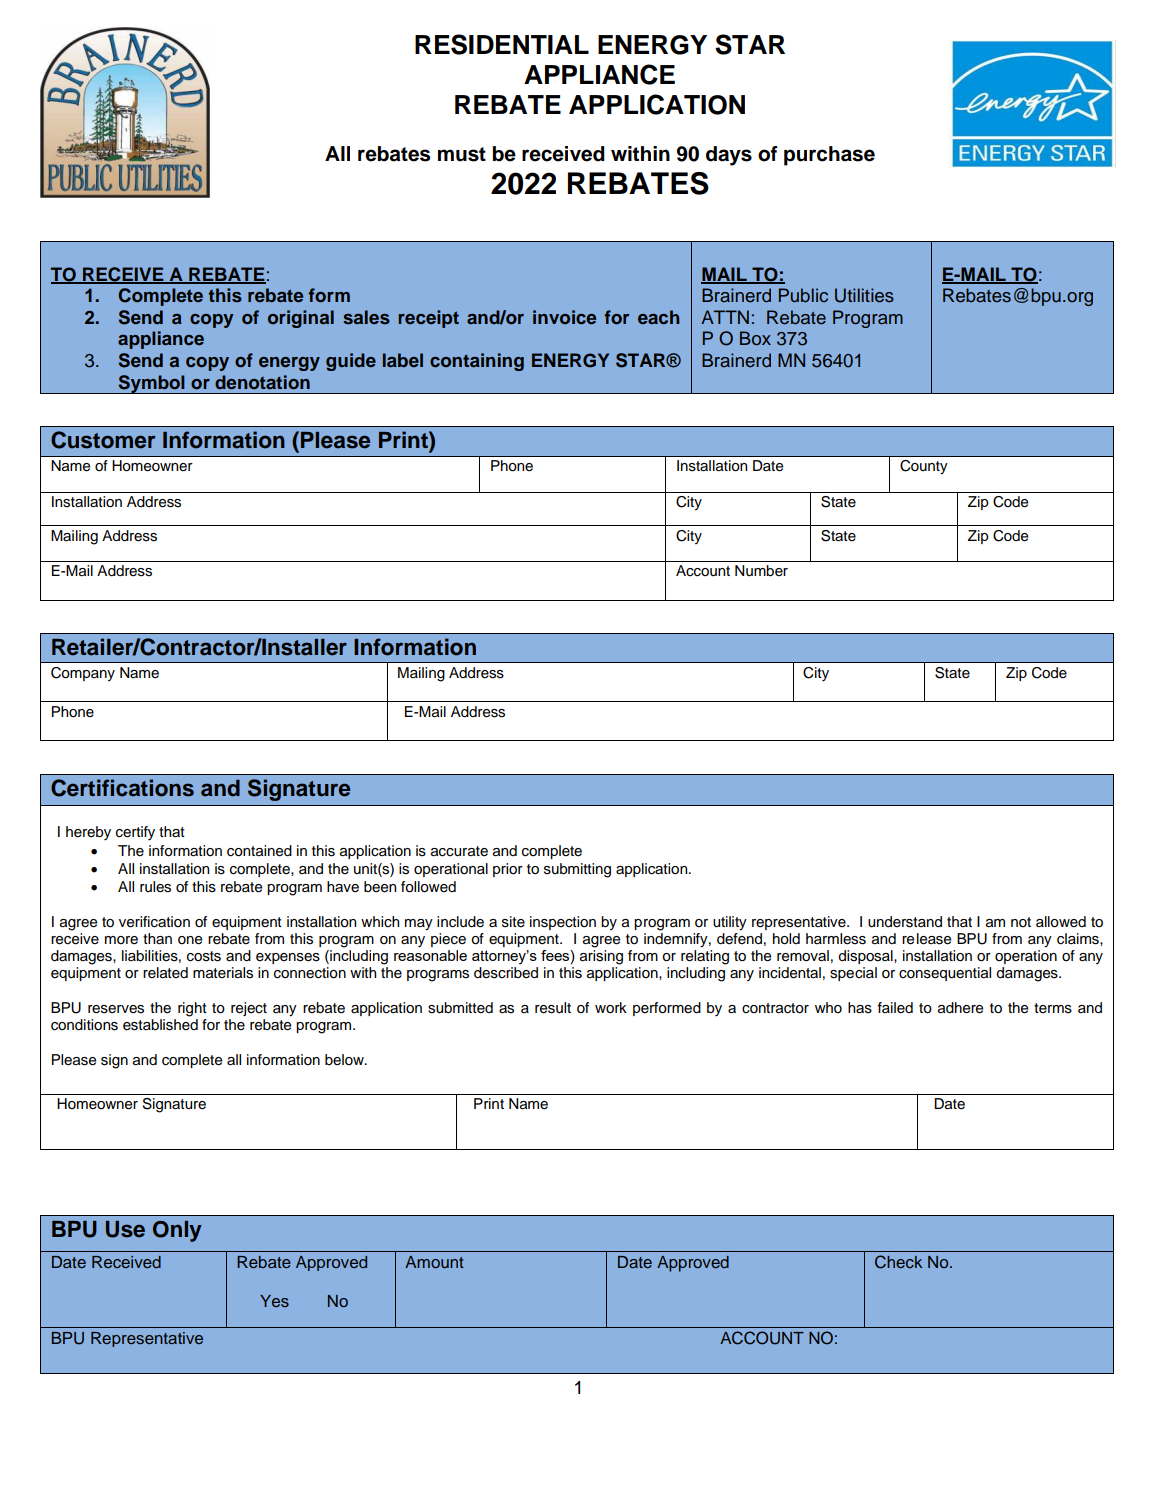 The image size is (1149, 1487). Describe the element at coordinates (829, 156) in the image. I see `purchase` at that location.
